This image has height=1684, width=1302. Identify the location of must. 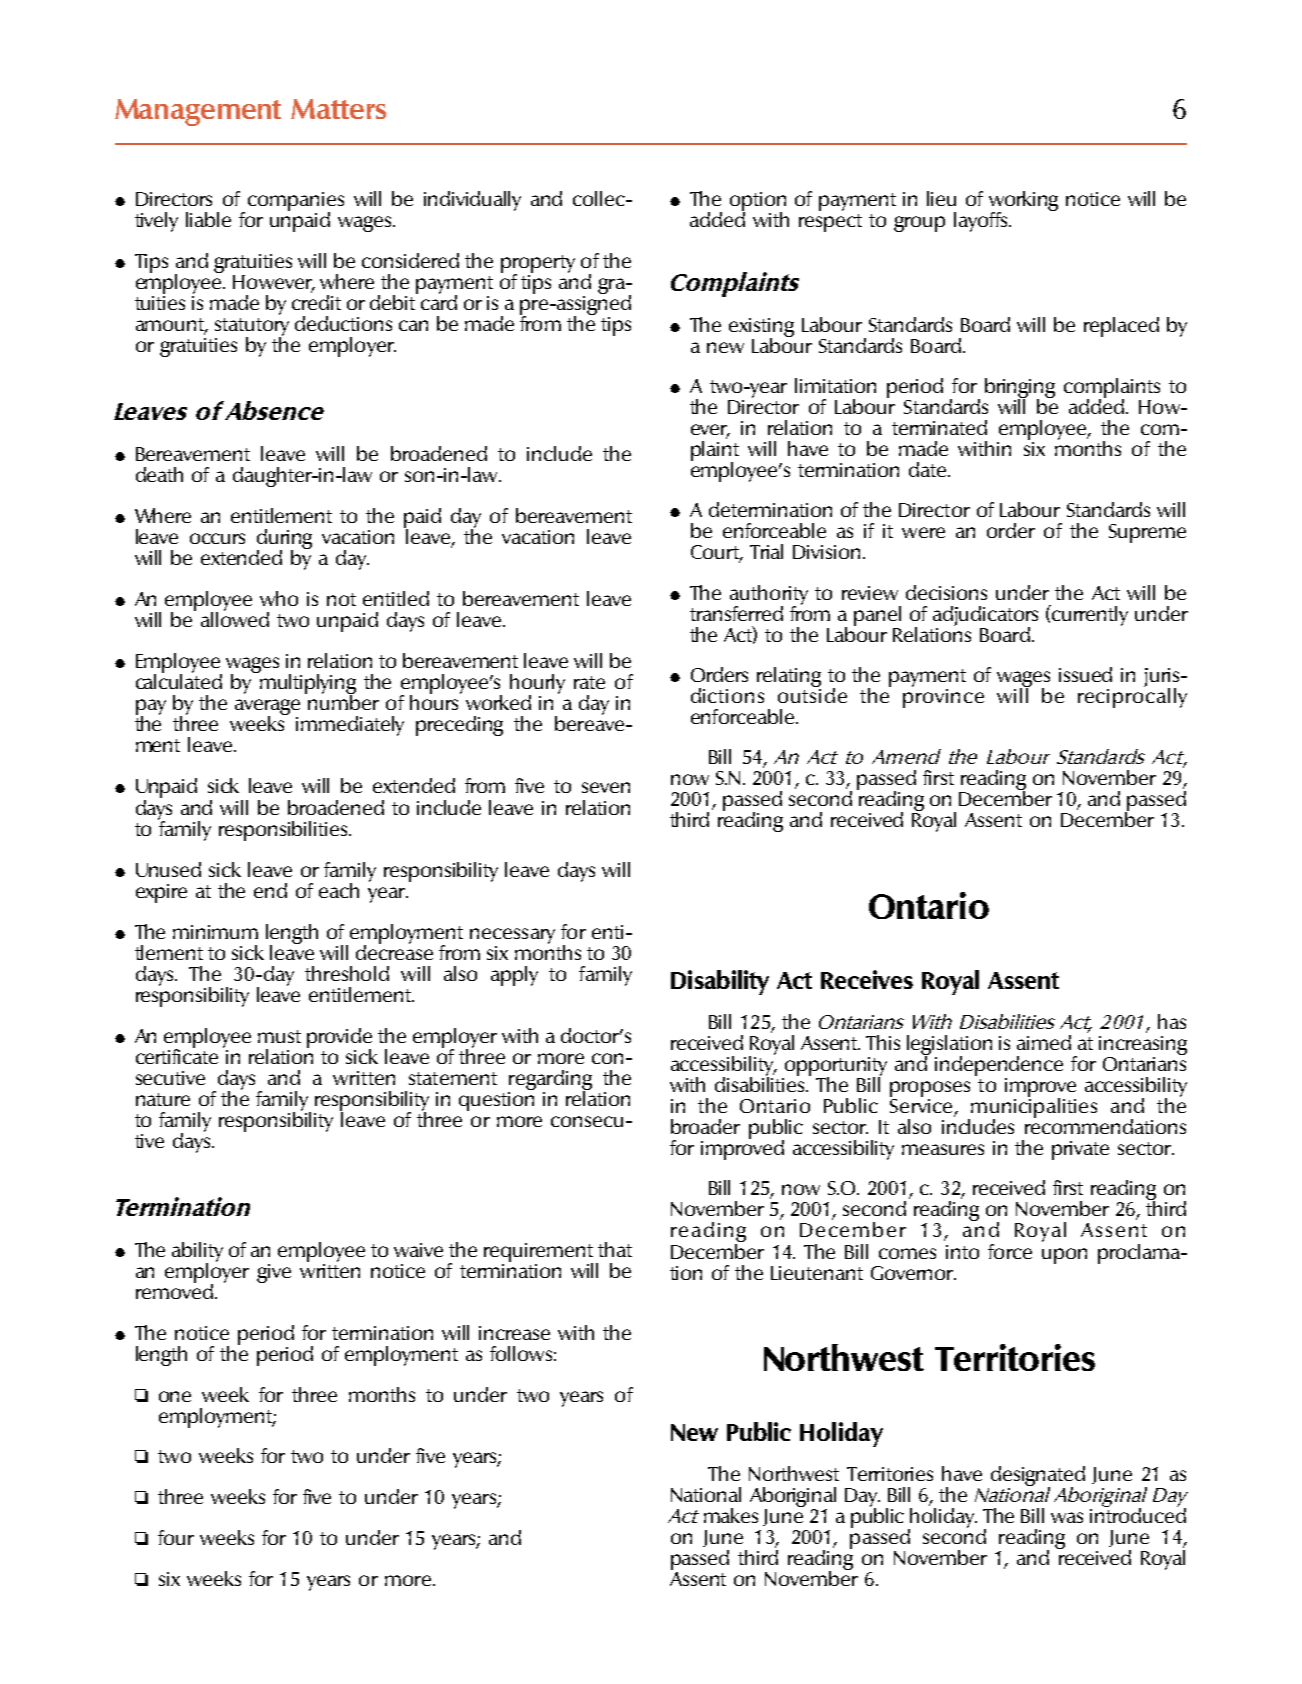
(279, 1036).
